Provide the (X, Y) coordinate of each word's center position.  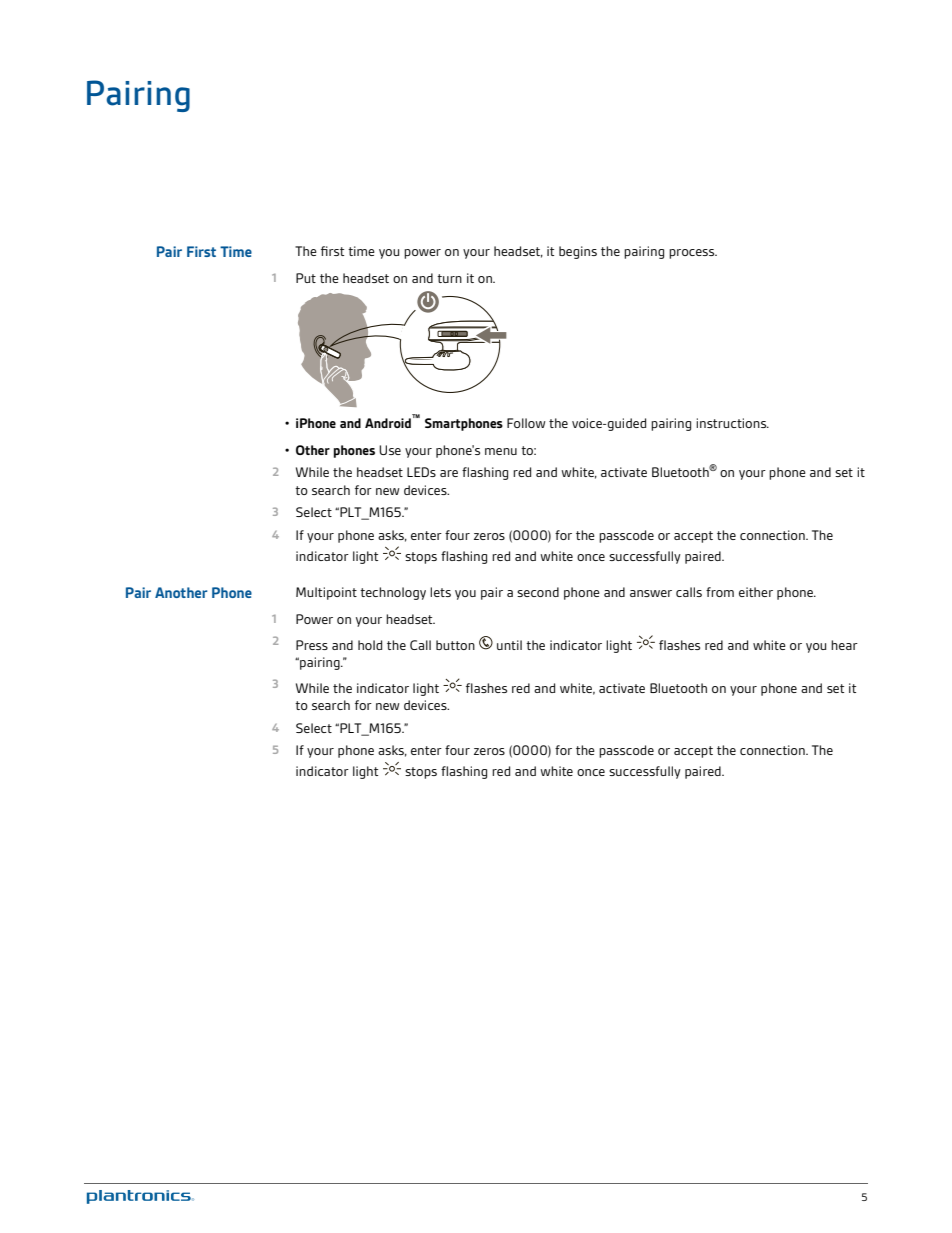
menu (501, 451)
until (509, 645)
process (693, 254)
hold (370, 645)
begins (578, 252)
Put (306, 278)
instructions (732, 423)
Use (390, 450)
